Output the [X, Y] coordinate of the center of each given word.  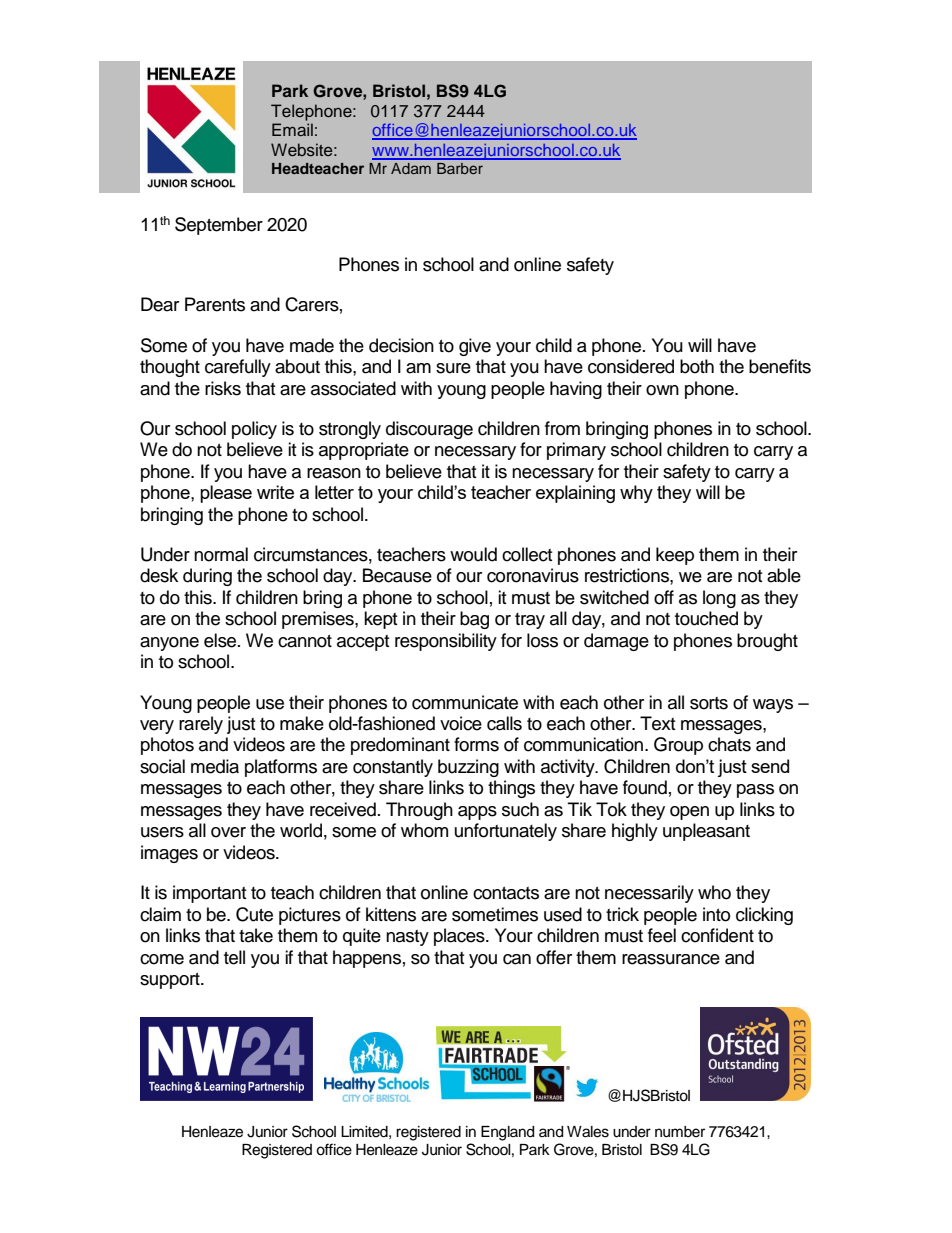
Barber [460, 168]
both [697, 366]
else [221, 640]
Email [292, 129]
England [507, 1133]
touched [706, 618]
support [171, 981]
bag [474, 620]
